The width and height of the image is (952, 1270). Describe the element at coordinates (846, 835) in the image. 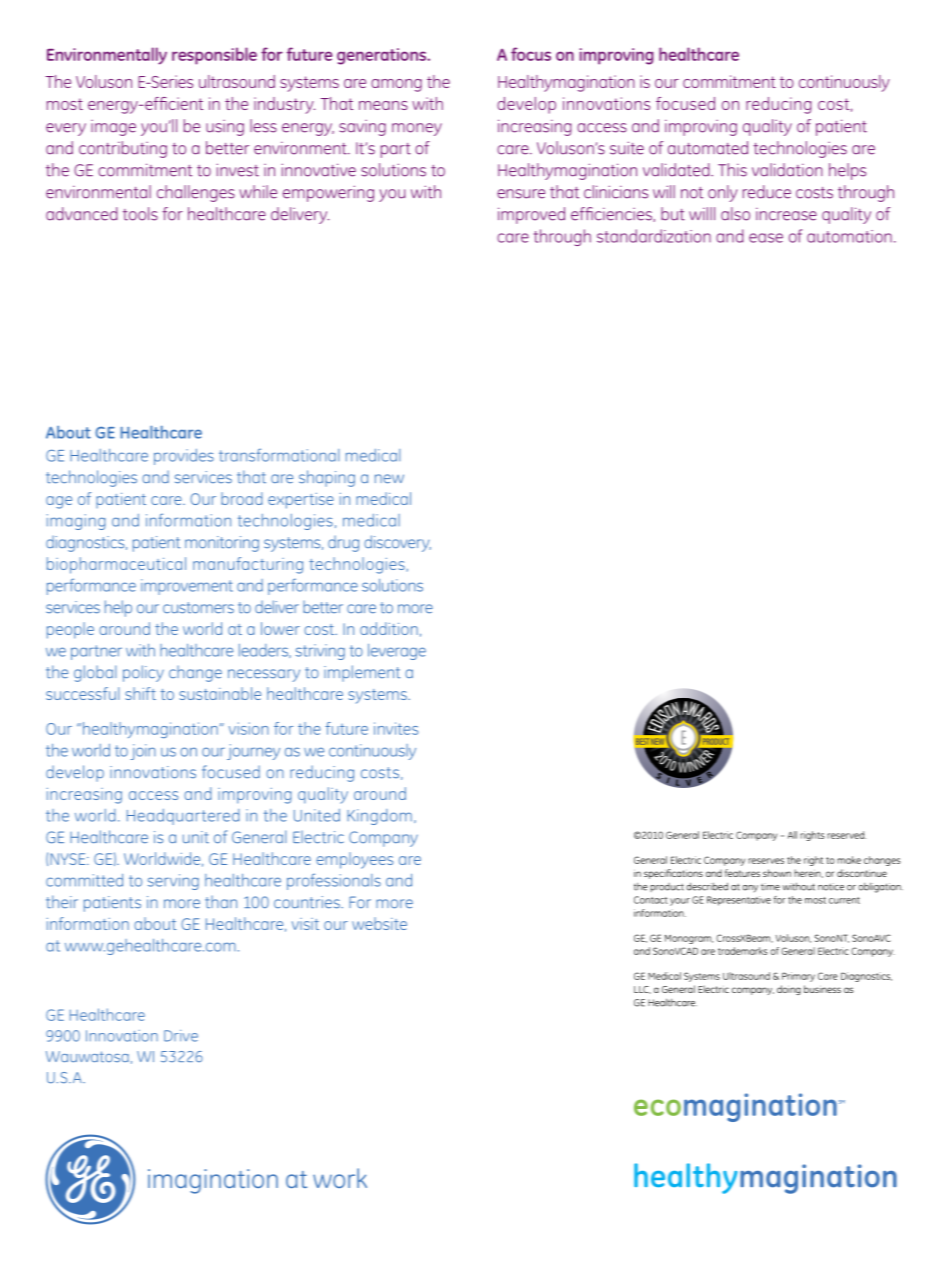

I see `reserved` at that location.
